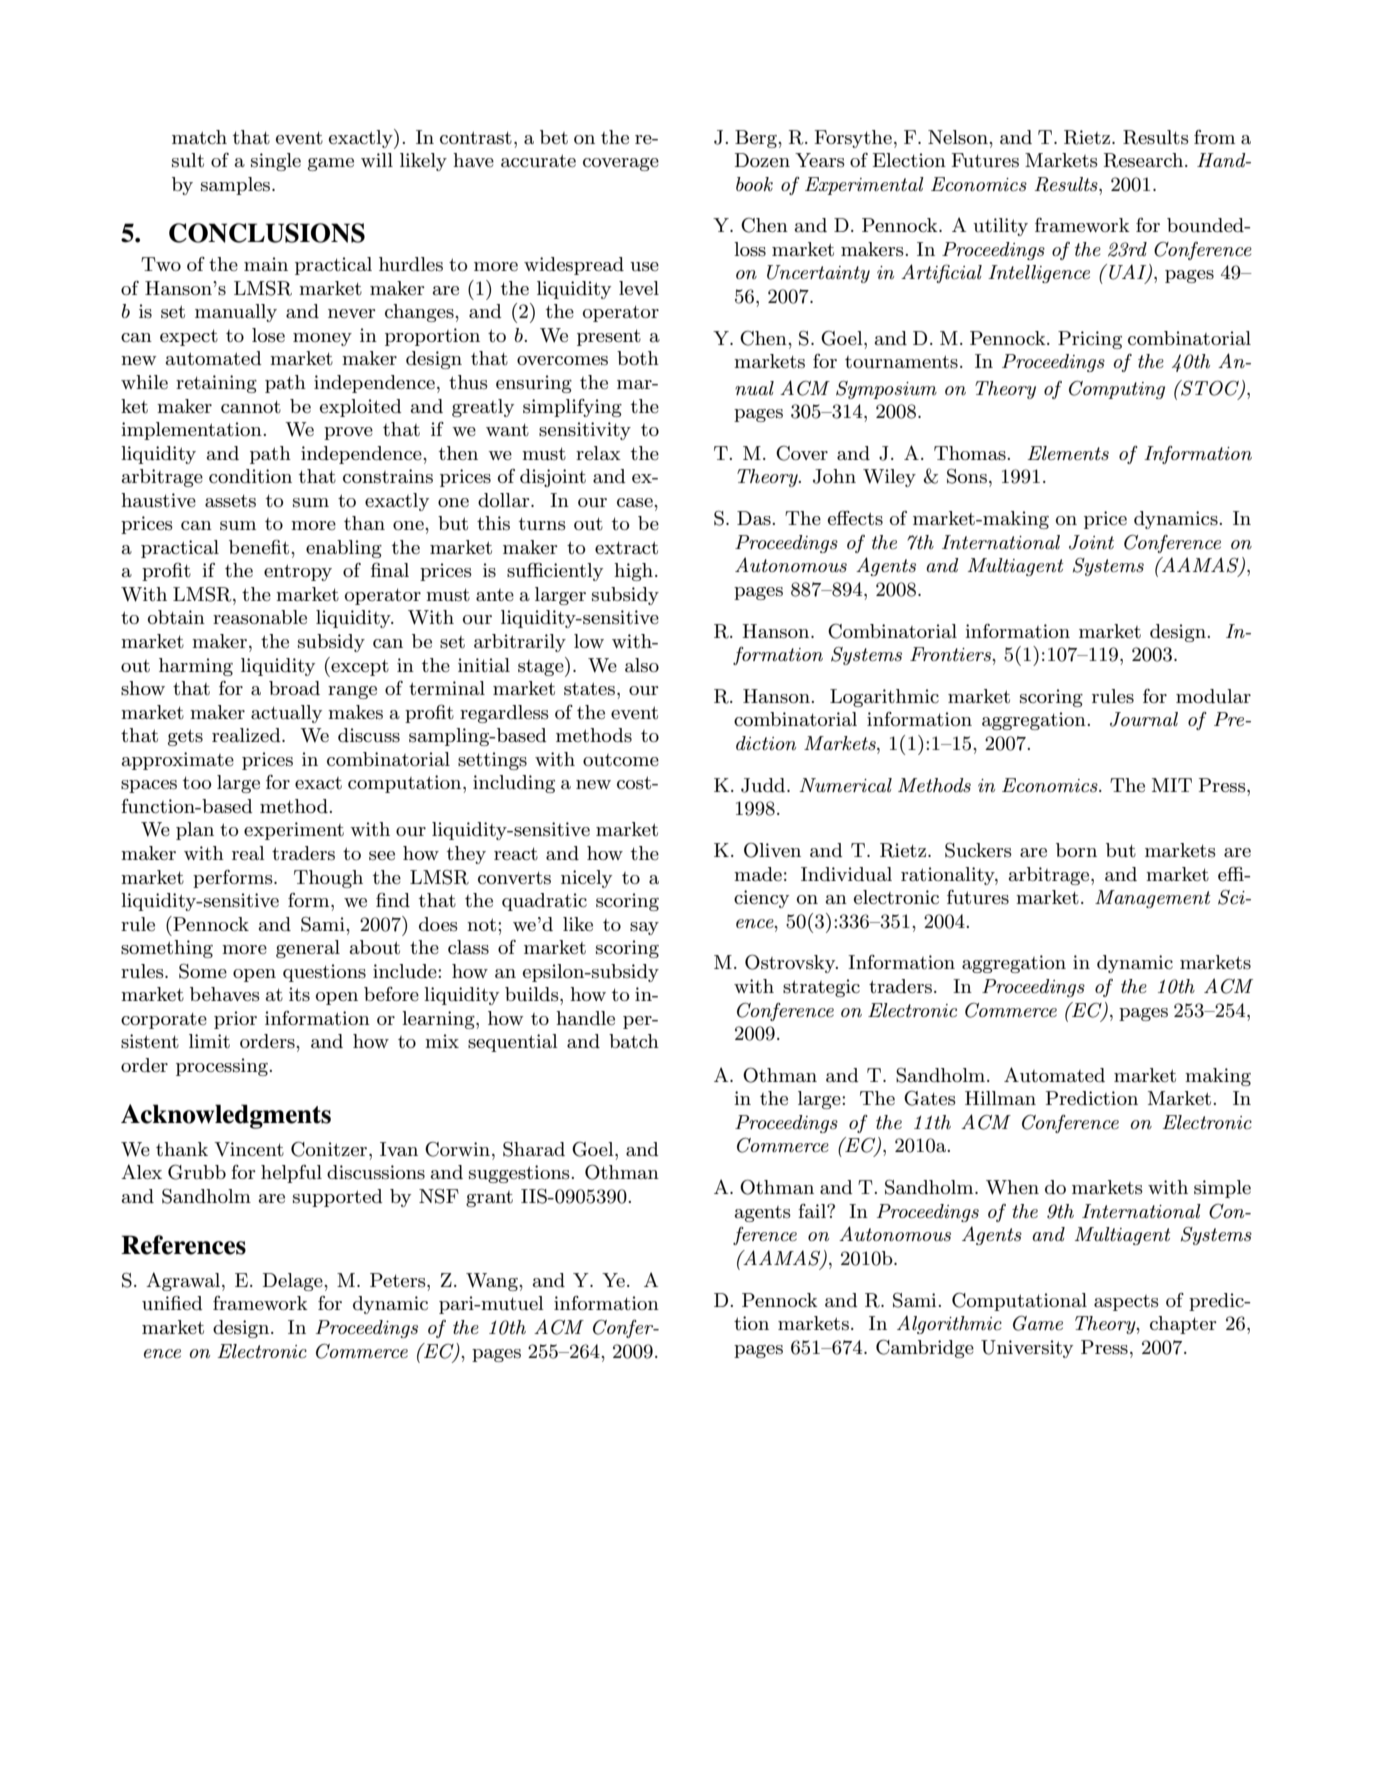  Describe the element at coordinates (621, 760) in the image. I see `outcome` at that location.
